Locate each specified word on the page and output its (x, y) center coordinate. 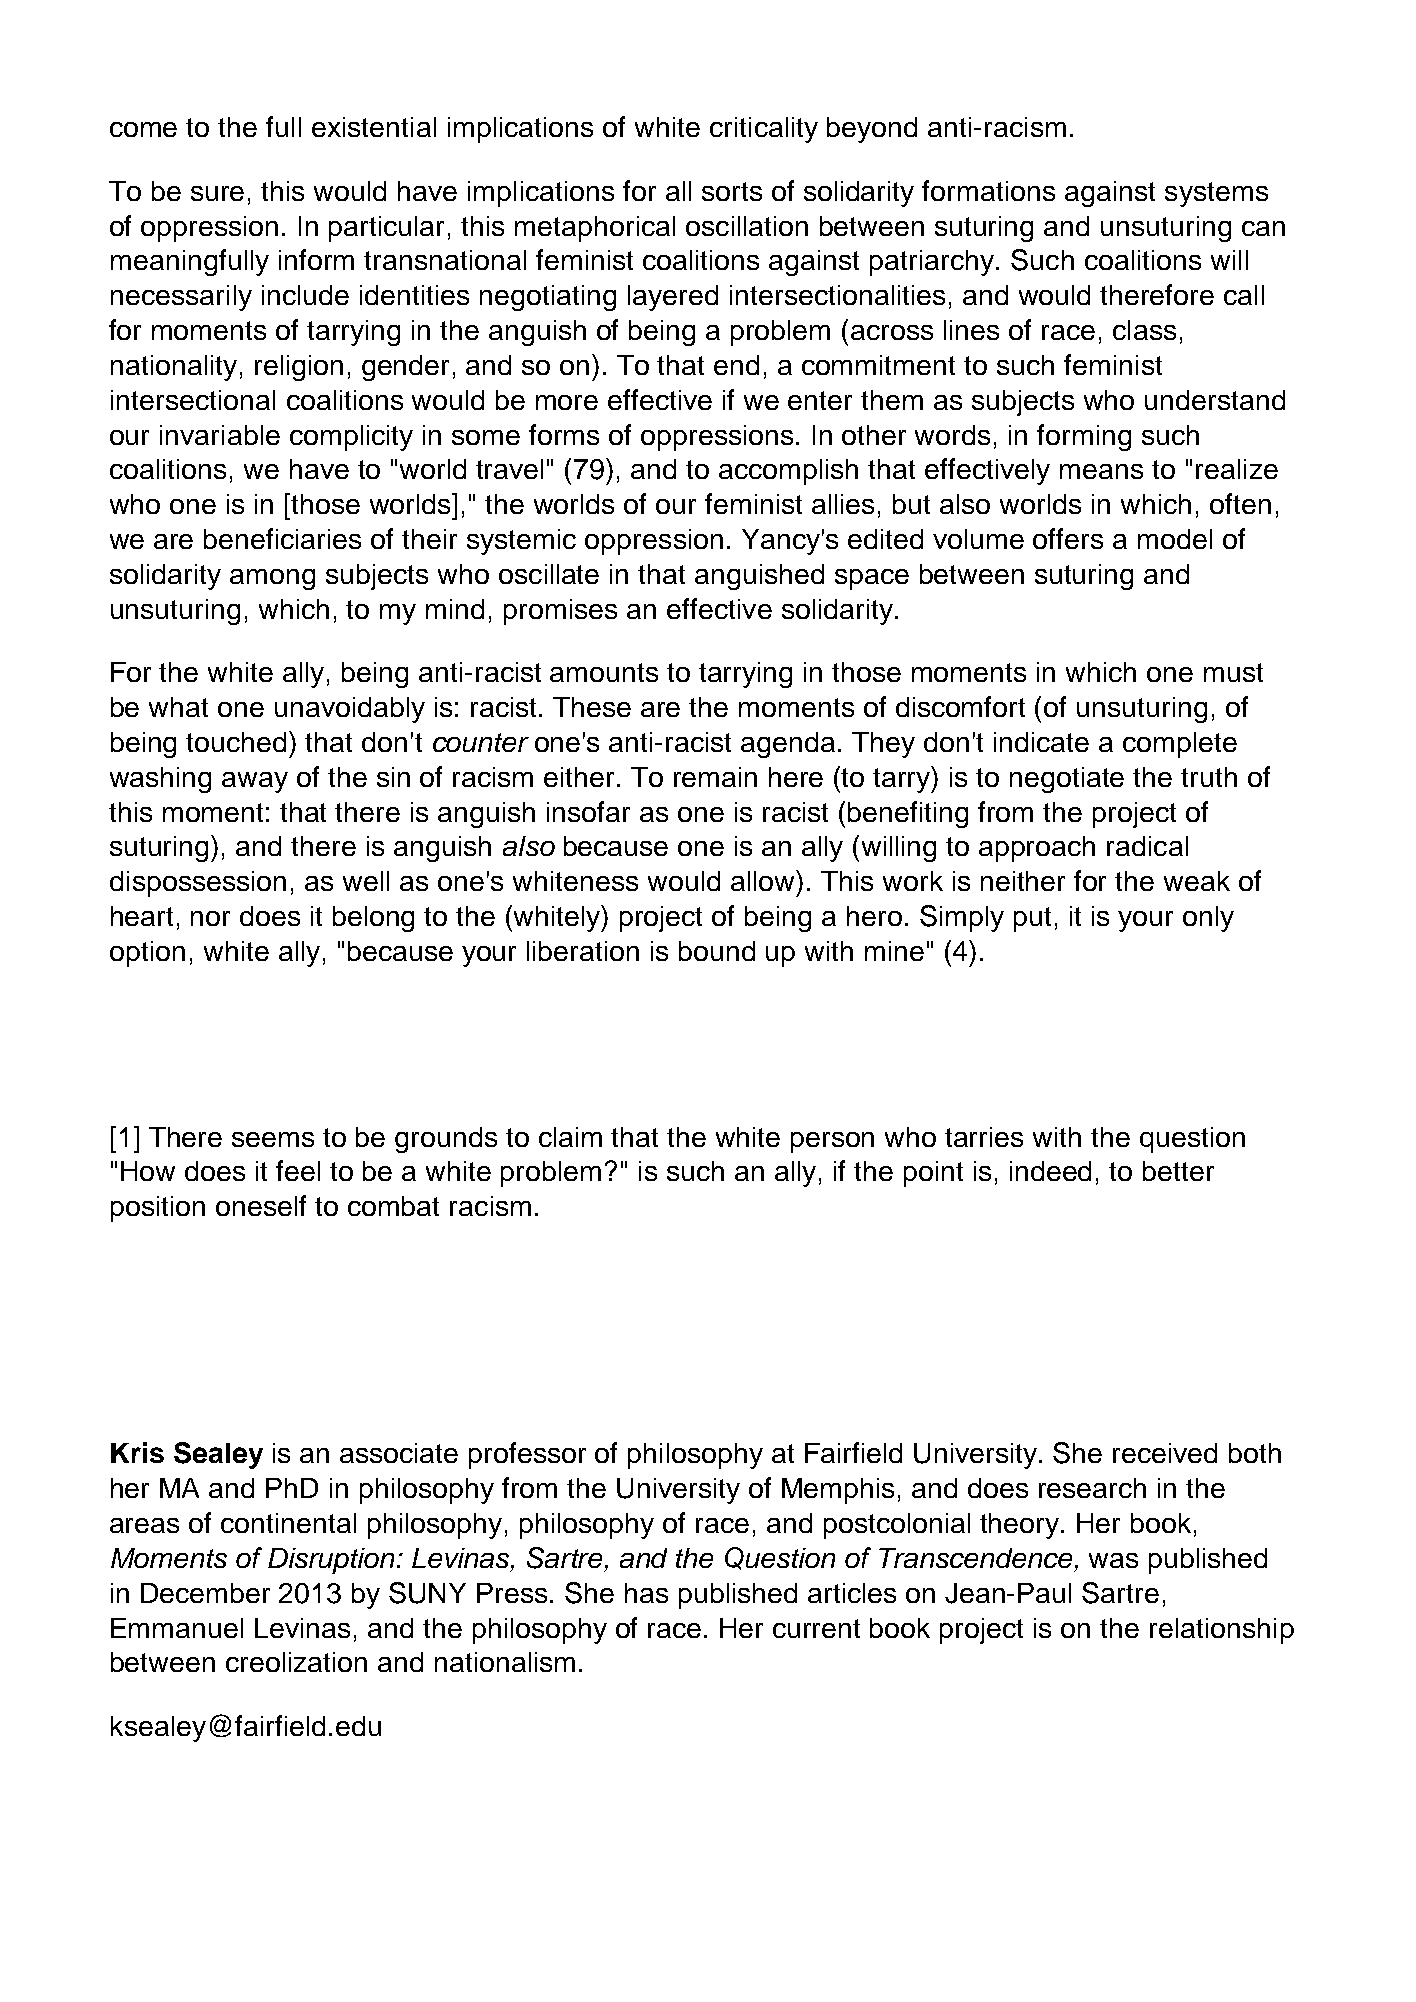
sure (217, 193)
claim (570, 1137)
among (272, 579)
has (646, 1593)
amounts (604, 672)
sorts (732, 191)
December (205, 1593)
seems (273, 1139)
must (1233, 672)
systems (1216, 194)
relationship (1222, 1631)
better (1178, 1171)
